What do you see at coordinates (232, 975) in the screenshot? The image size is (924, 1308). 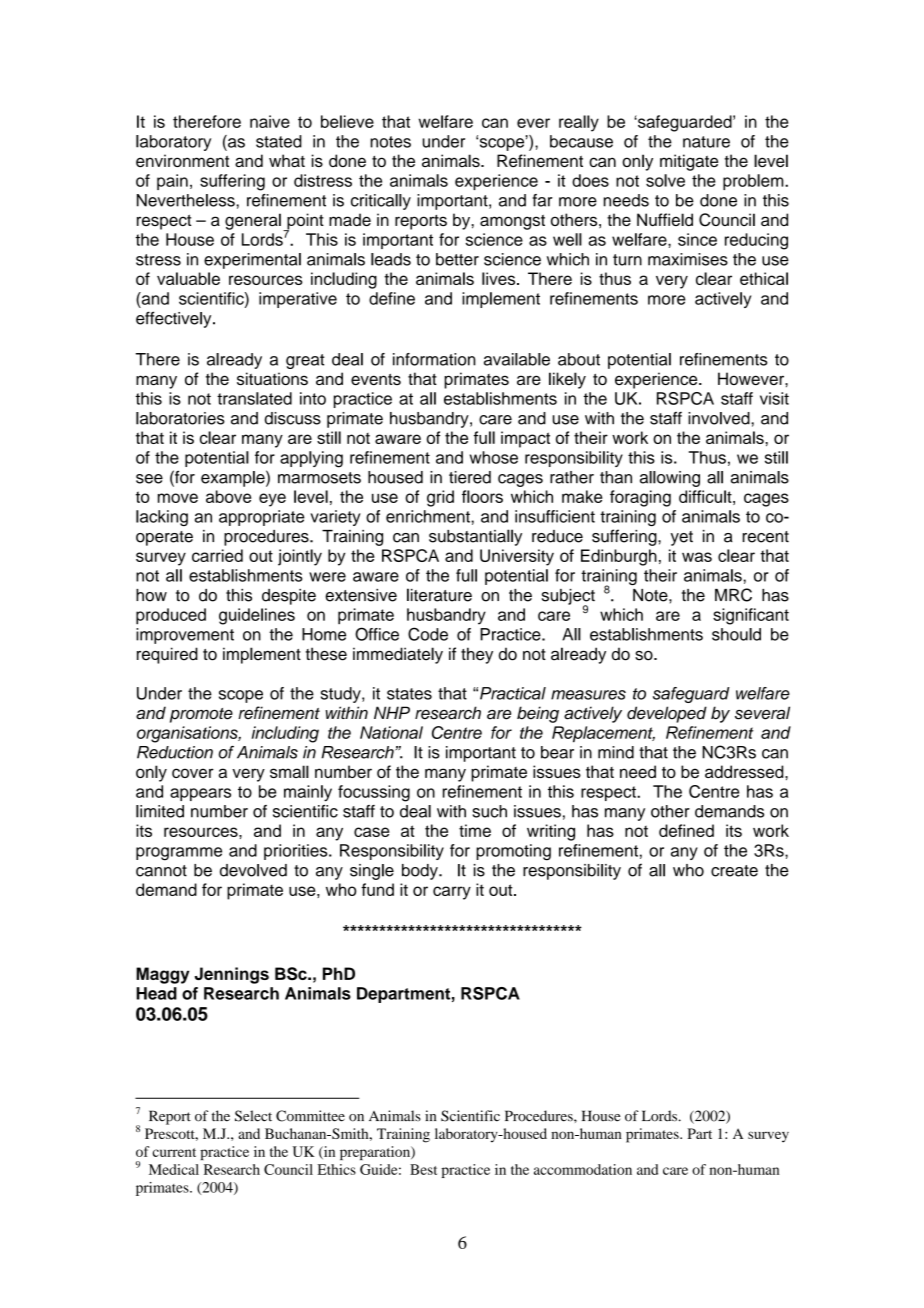 I see `Jennings` at bounding box center [232, 975].
